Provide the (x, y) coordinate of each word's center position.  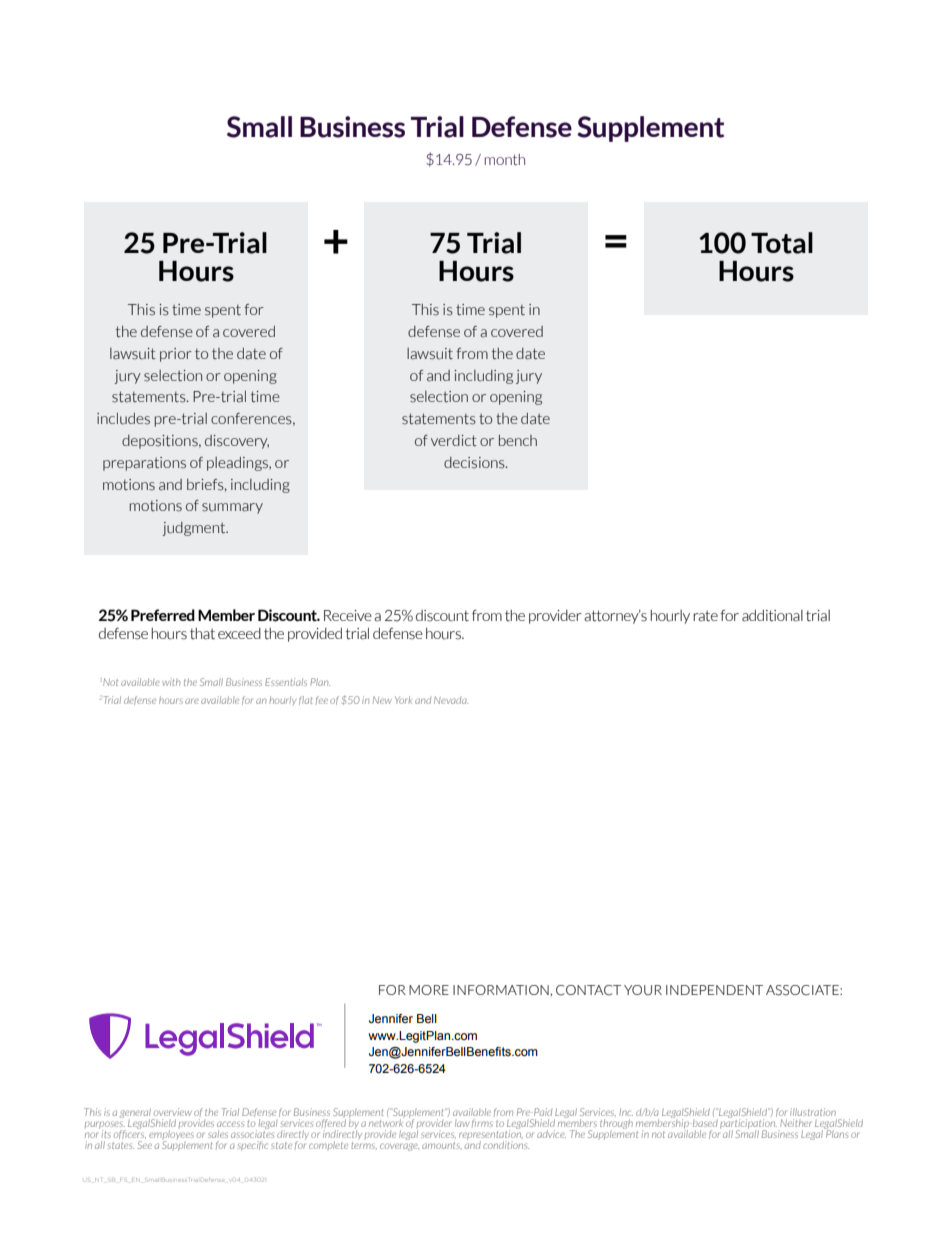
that (202, 634)
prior (176, 355)
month (505, 159)
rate (705, 616)
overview (173, 1112)
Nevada (451, 700)
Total (782, 243)
